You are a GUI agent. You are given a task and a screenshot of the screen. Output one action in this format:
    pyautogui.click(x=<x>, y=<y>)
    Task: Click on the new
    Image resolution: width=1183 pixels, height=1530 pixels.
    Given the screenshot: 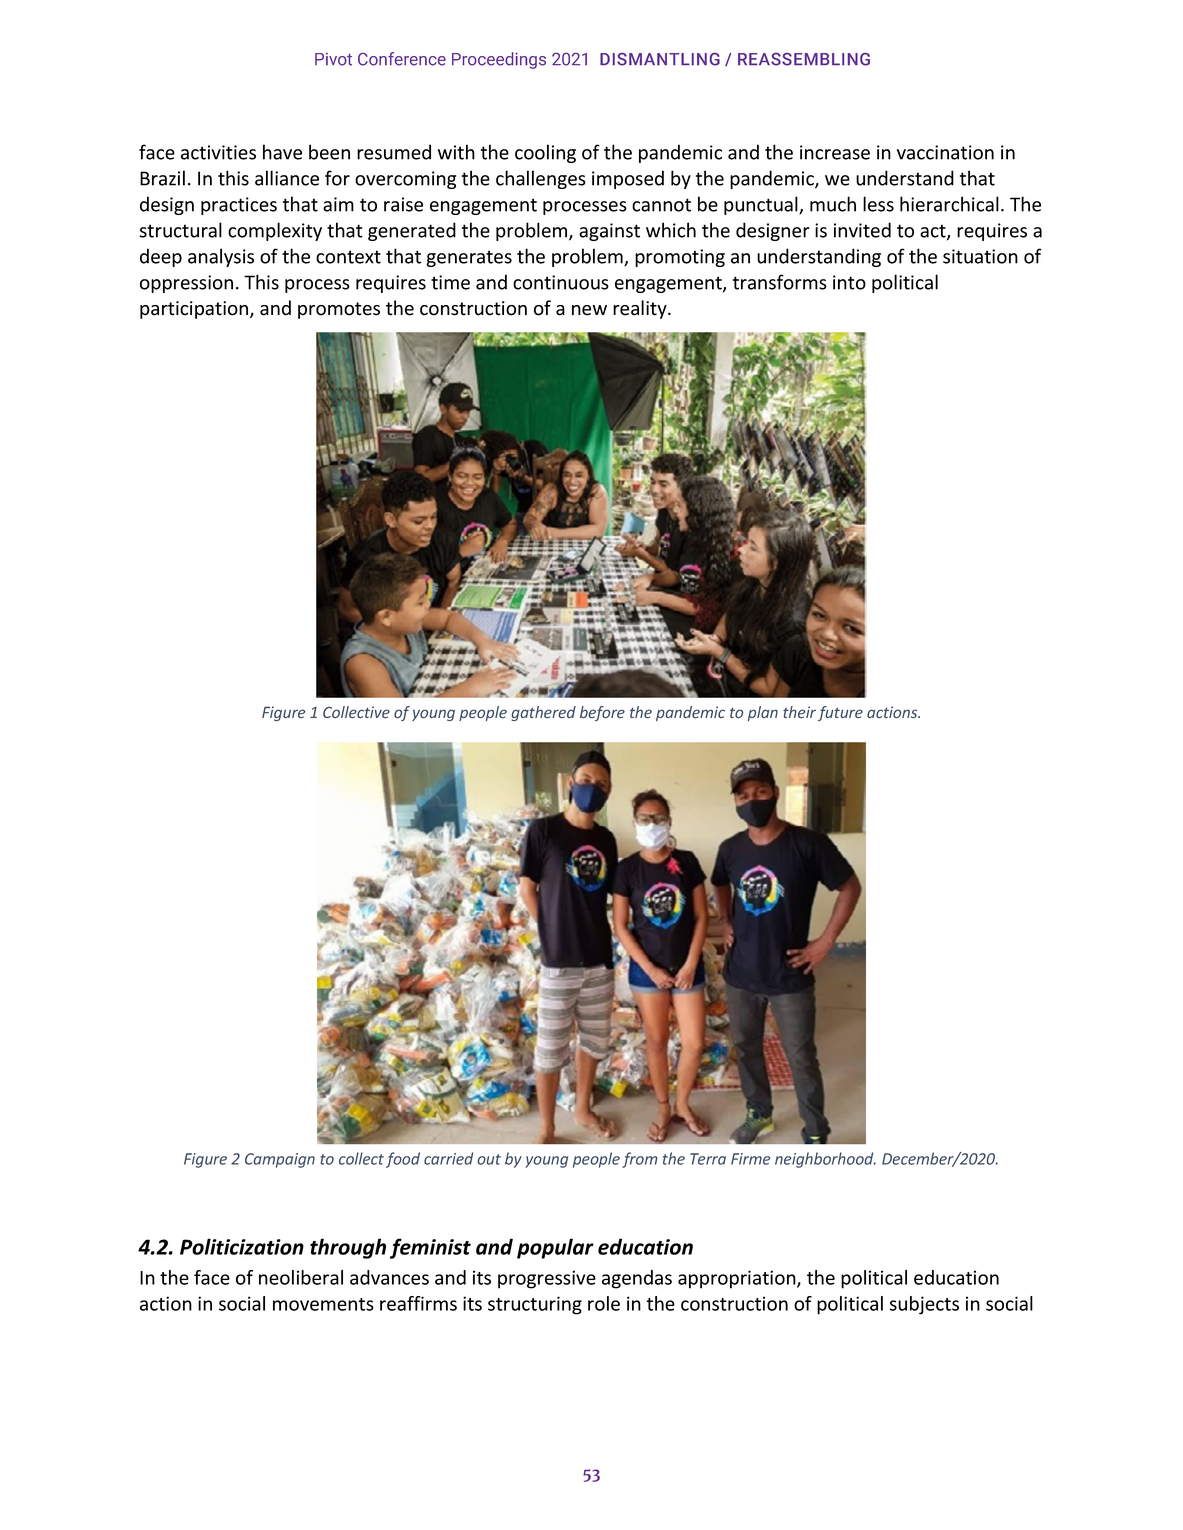 What is the action you would take?
    pyautogui.click(x=589, y=310)
